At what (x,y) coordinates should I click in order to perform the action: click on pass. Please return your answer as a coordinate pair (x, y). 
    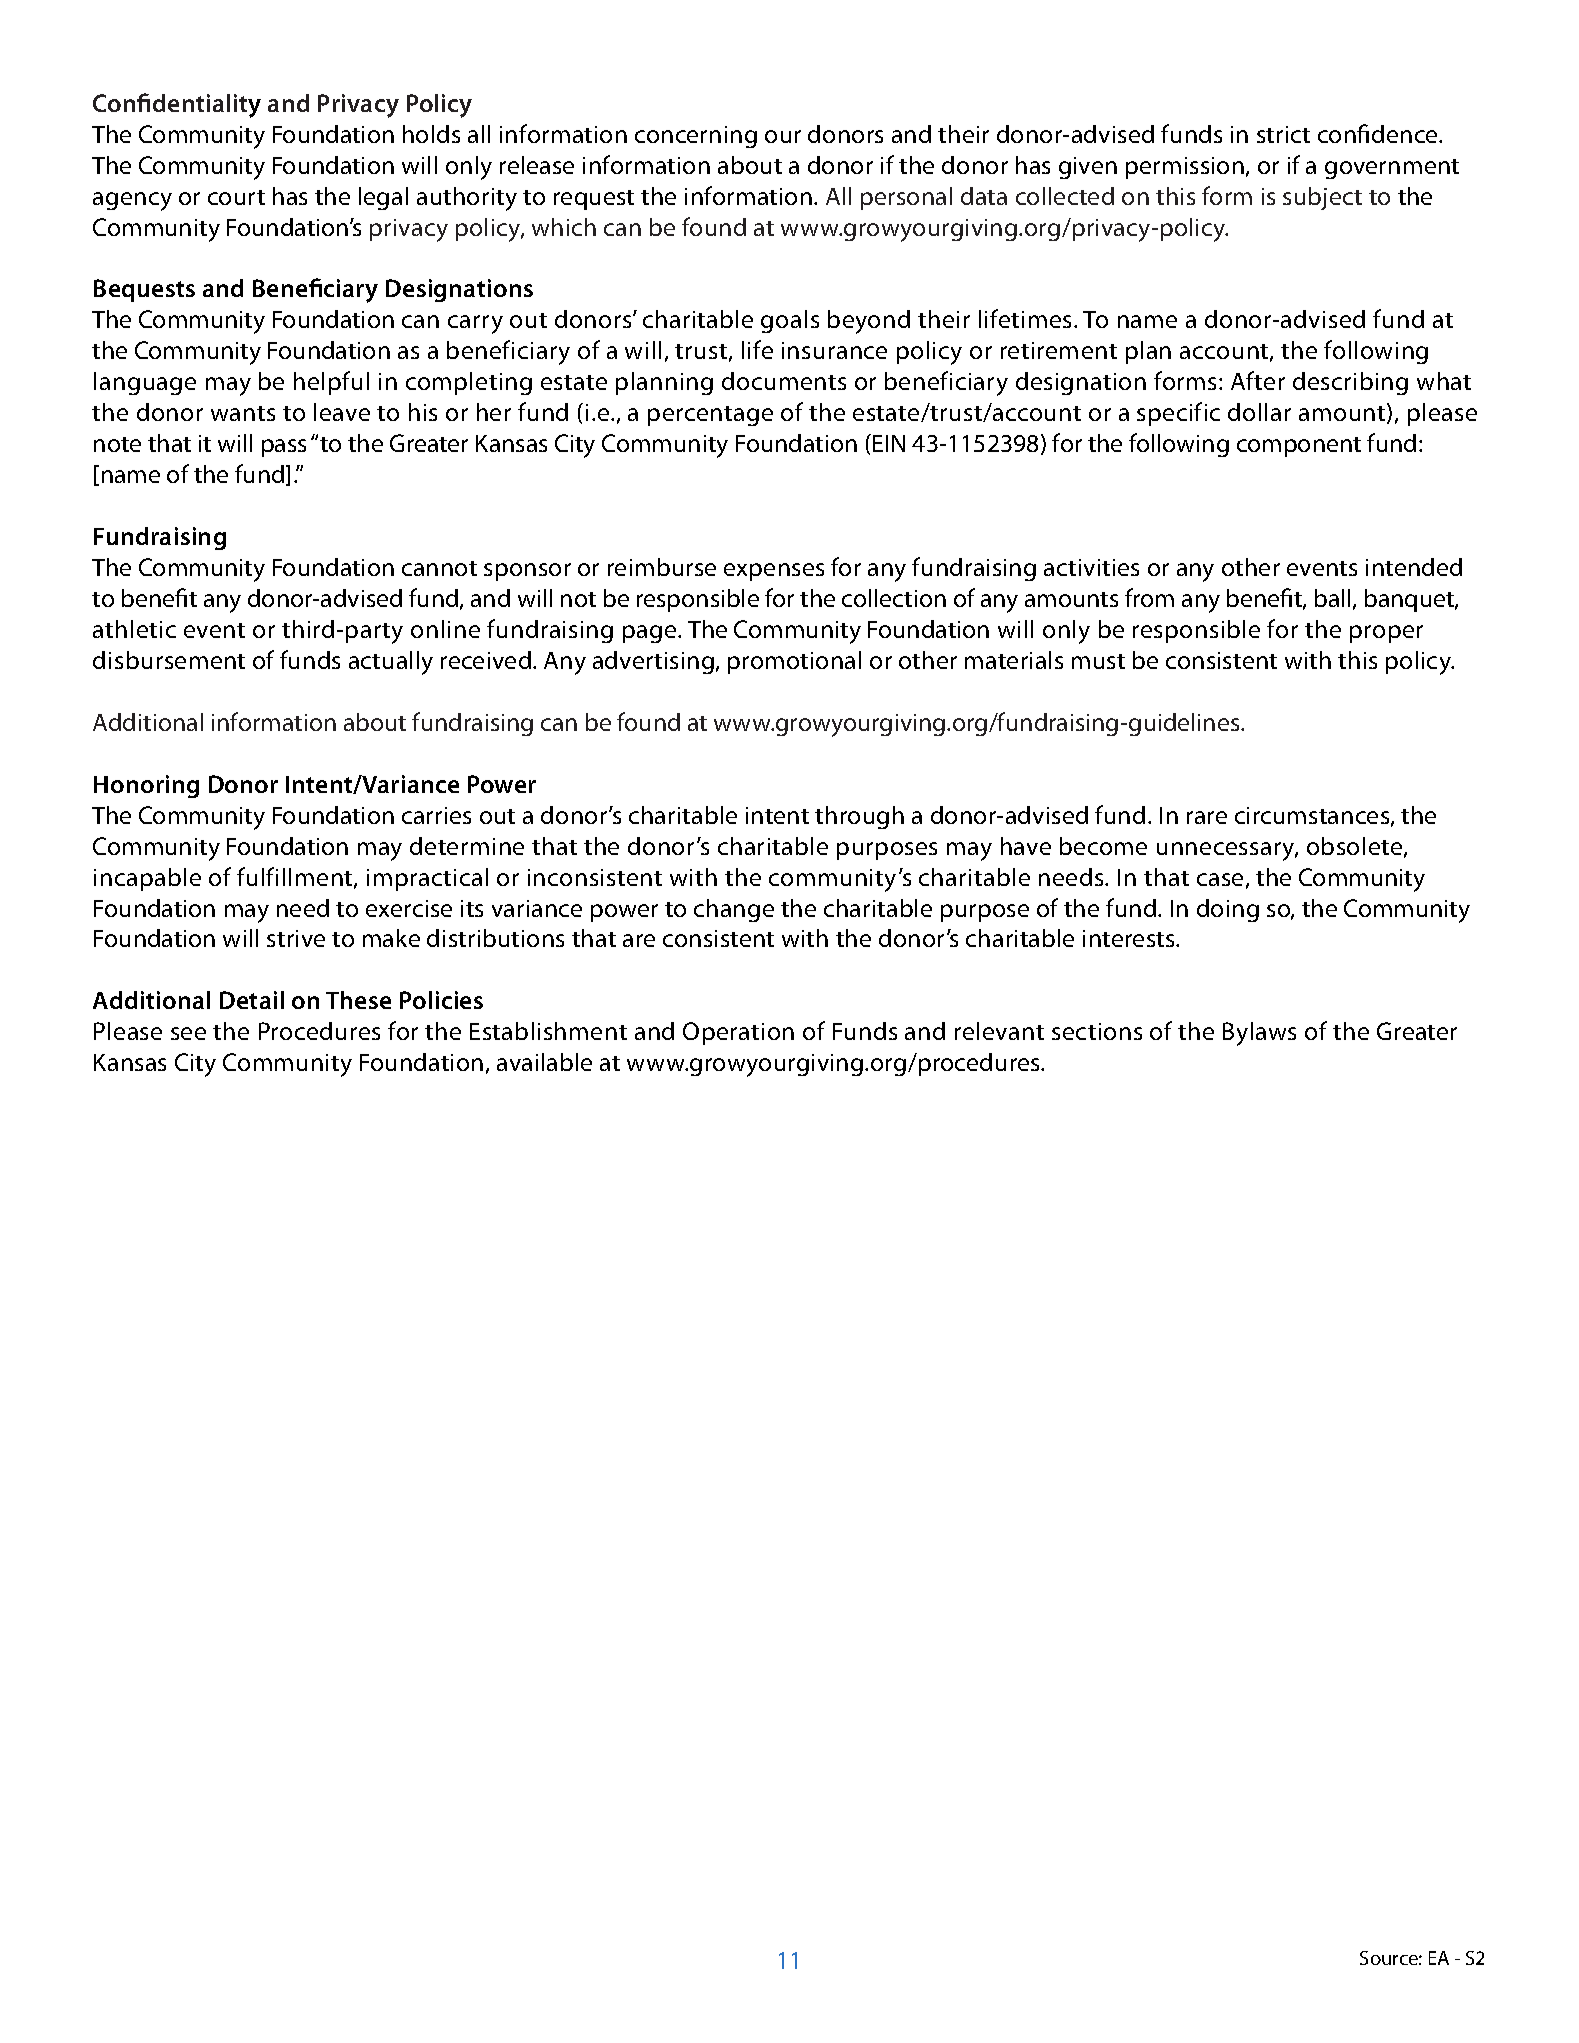
    Looking at the image, I should click on (284, 448).
